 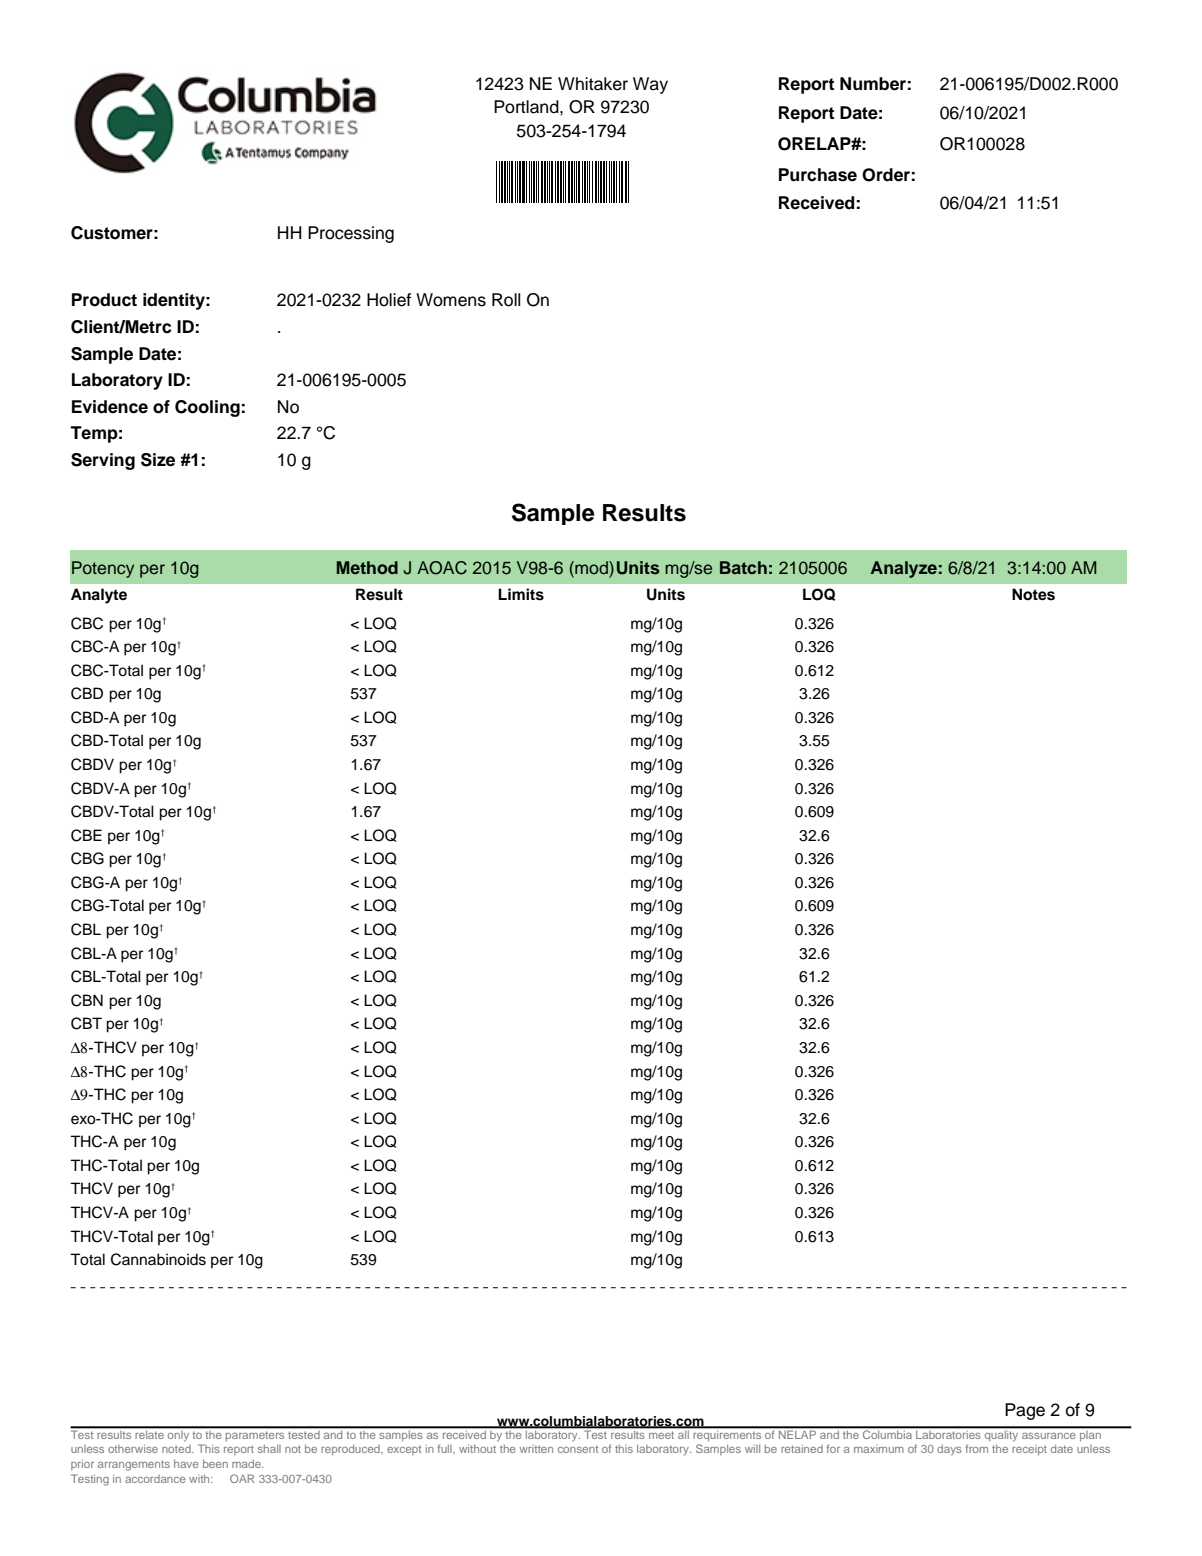 What do you see at coordinates (1033, 594) in the screenshot?
I see `Notes` at bounding box center [1033, 594].
